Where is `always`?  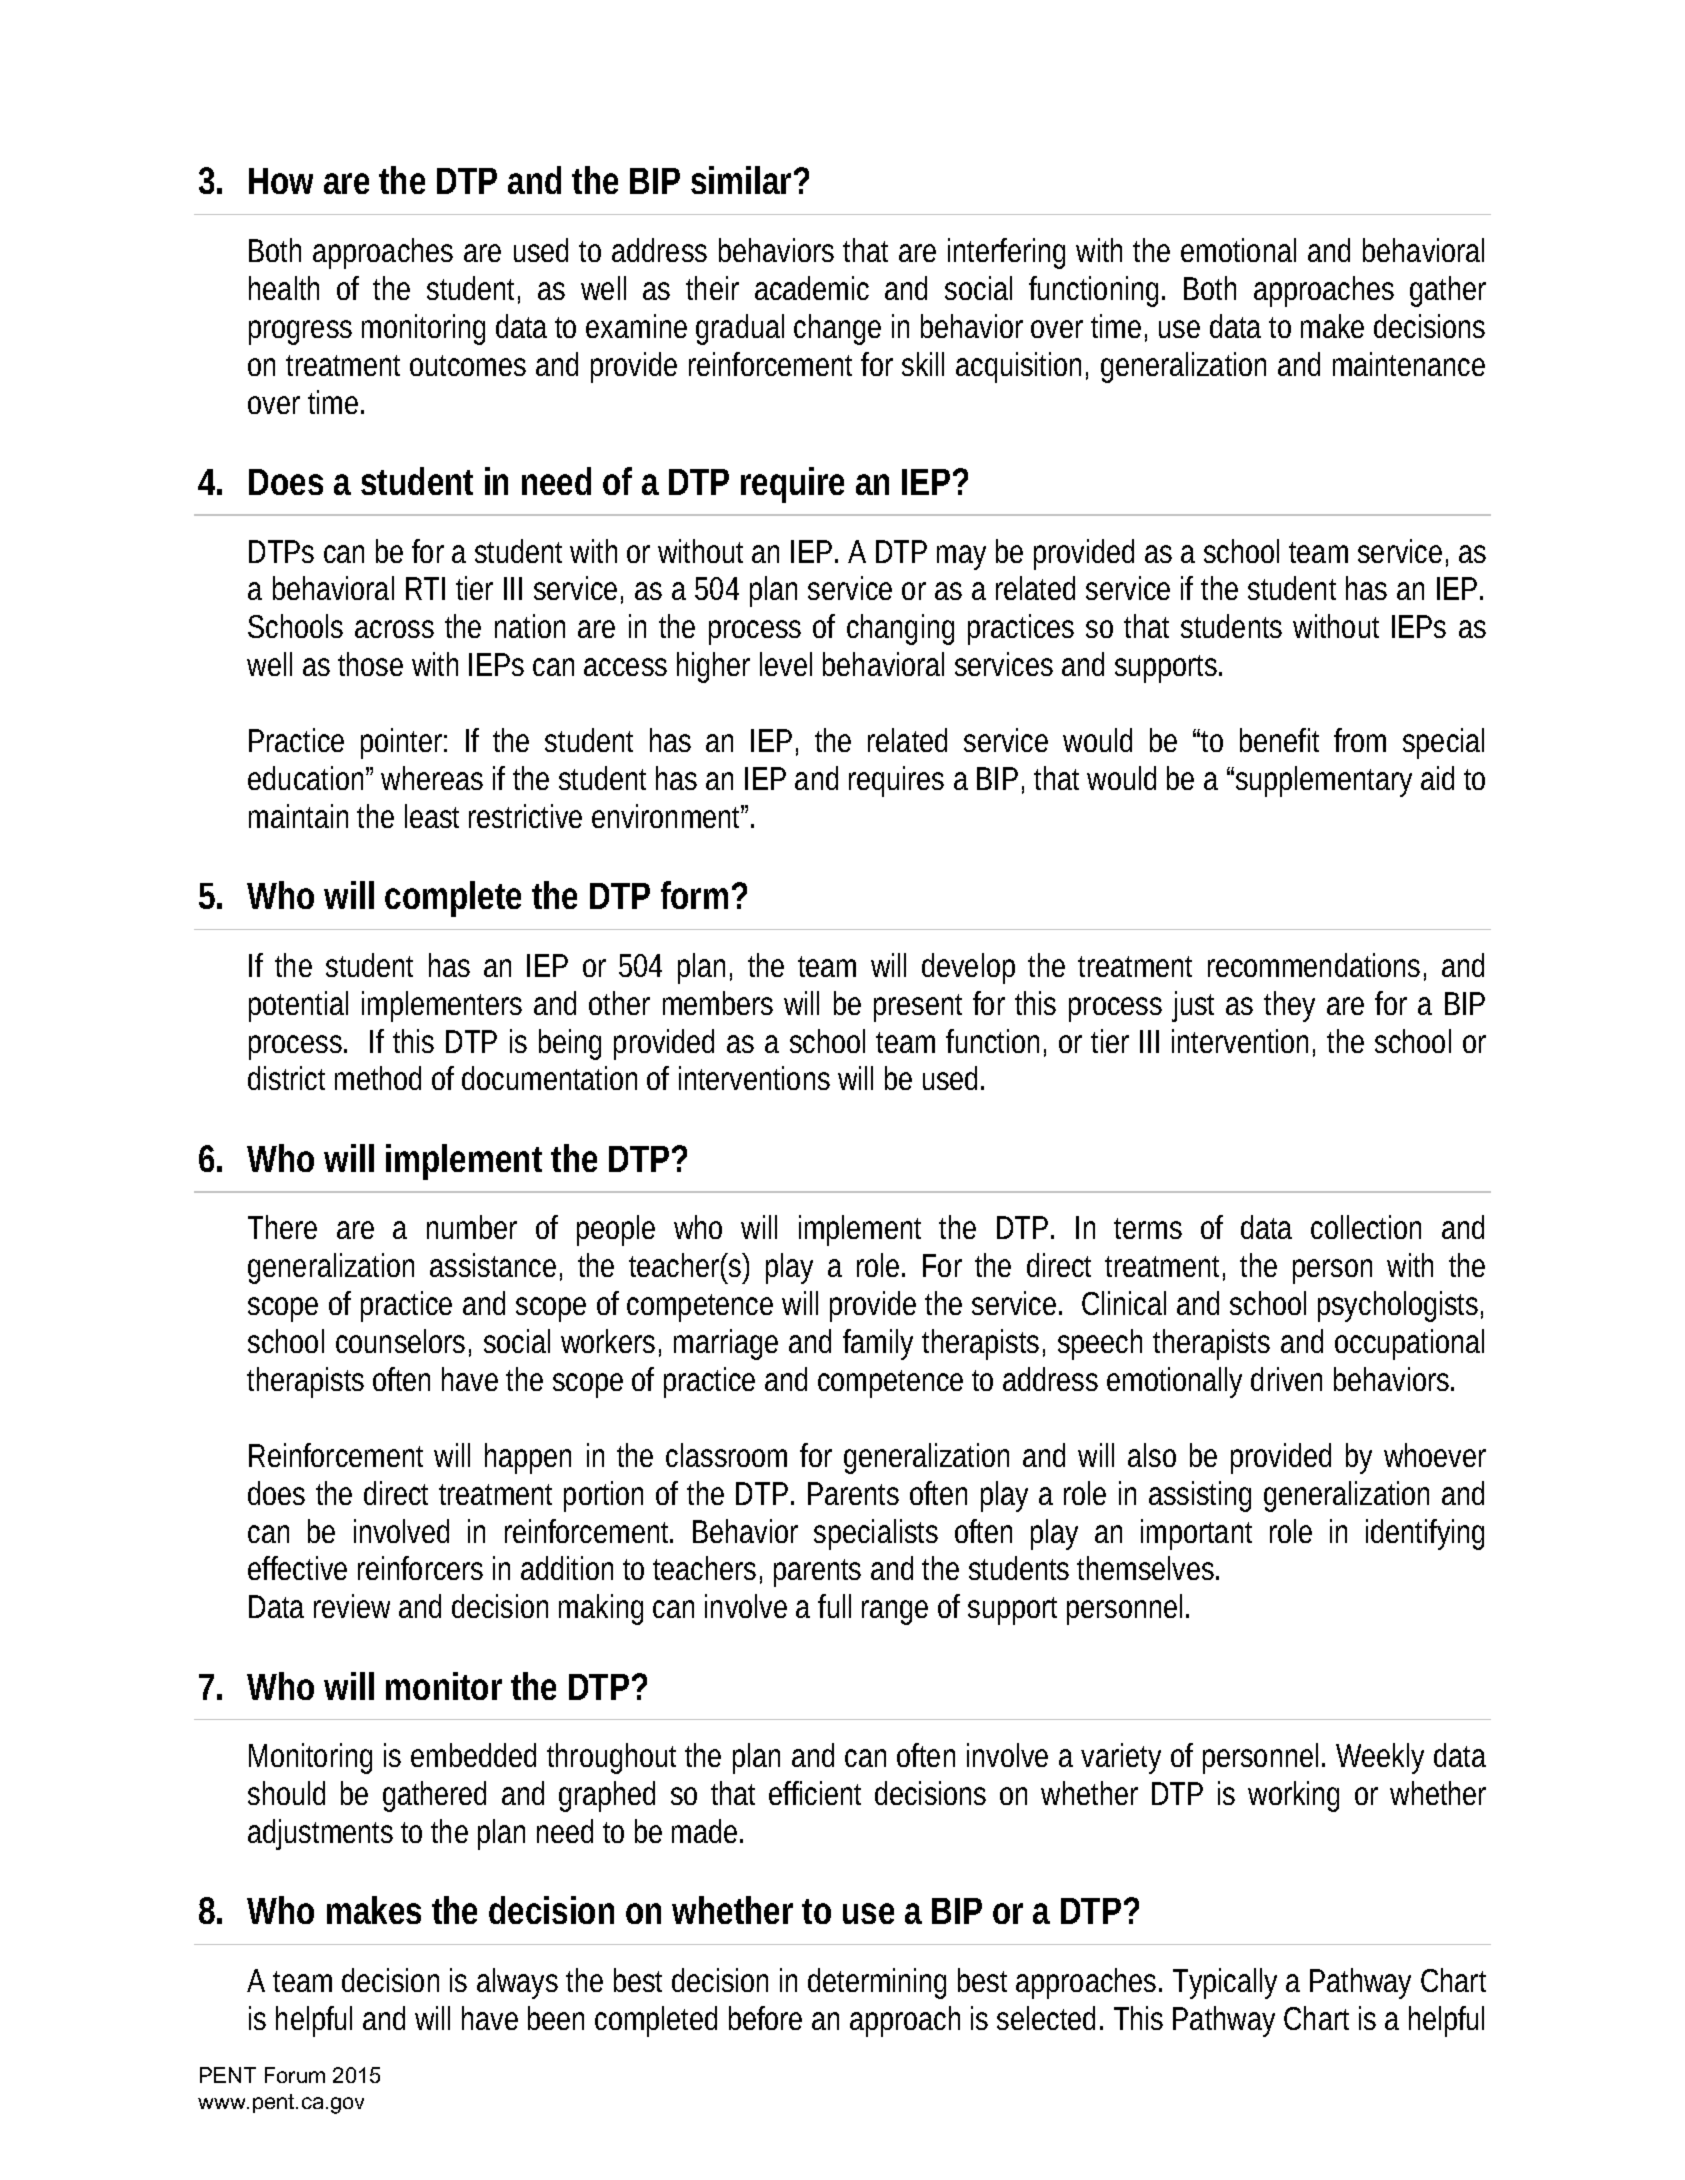
always is located at coordinates (517, 1983).
